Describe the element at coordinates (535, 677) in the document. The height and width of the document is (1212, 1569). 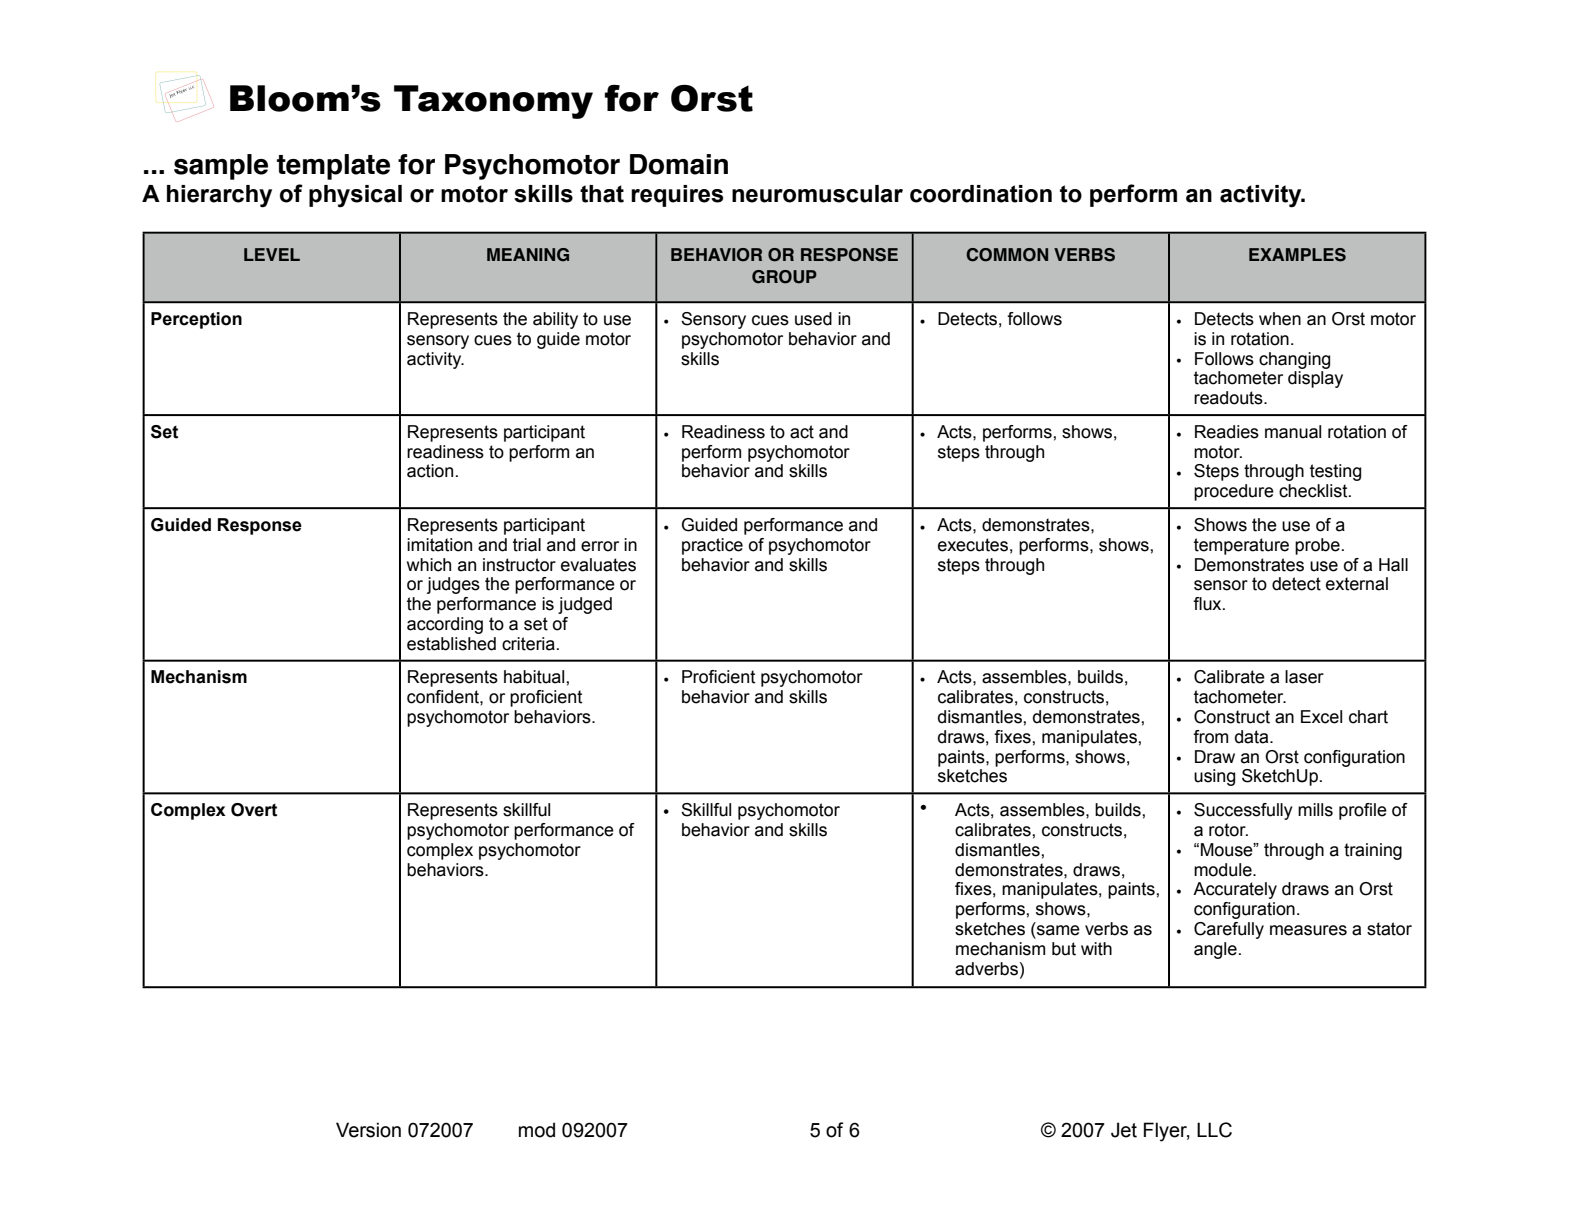
I see `habitual` at that location.
